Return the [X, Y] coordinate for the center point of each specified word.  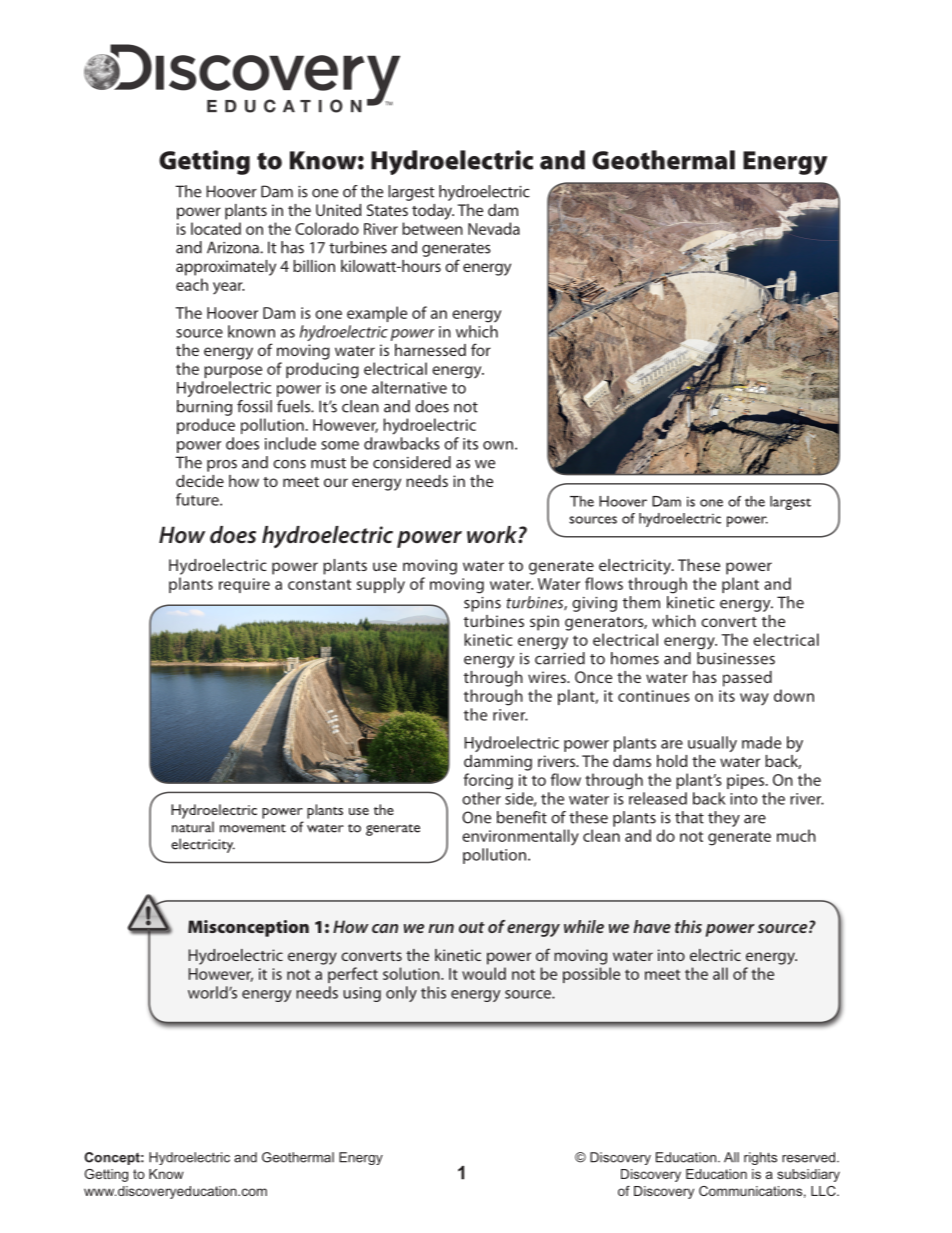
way [754, 699]
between [432, 228]
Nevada [494, 228]
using [362, 994]
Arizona [234, 247]
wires [548, 677]
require [244, 585]
